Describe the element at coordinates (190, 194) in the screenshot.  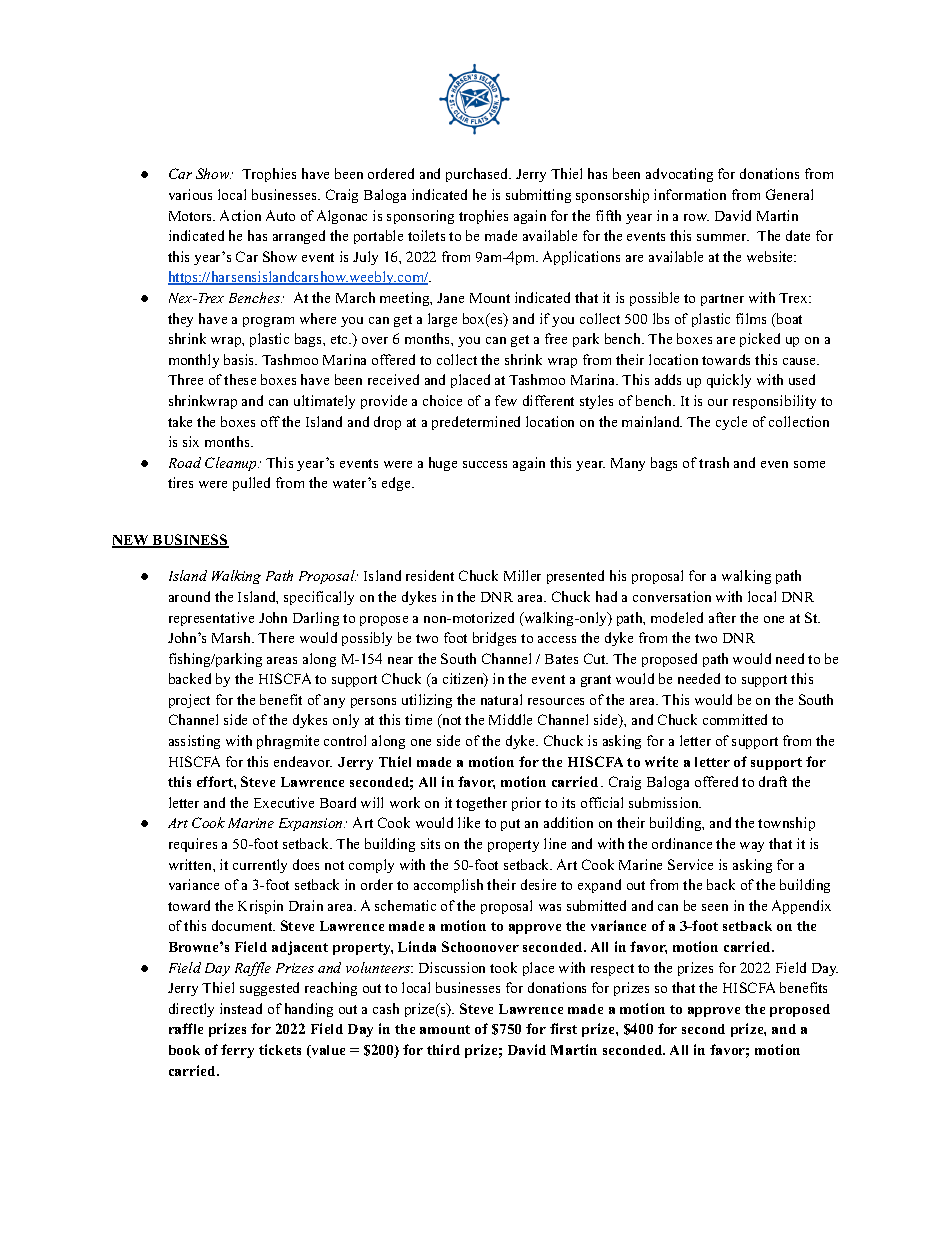
I see `various` at that location.
